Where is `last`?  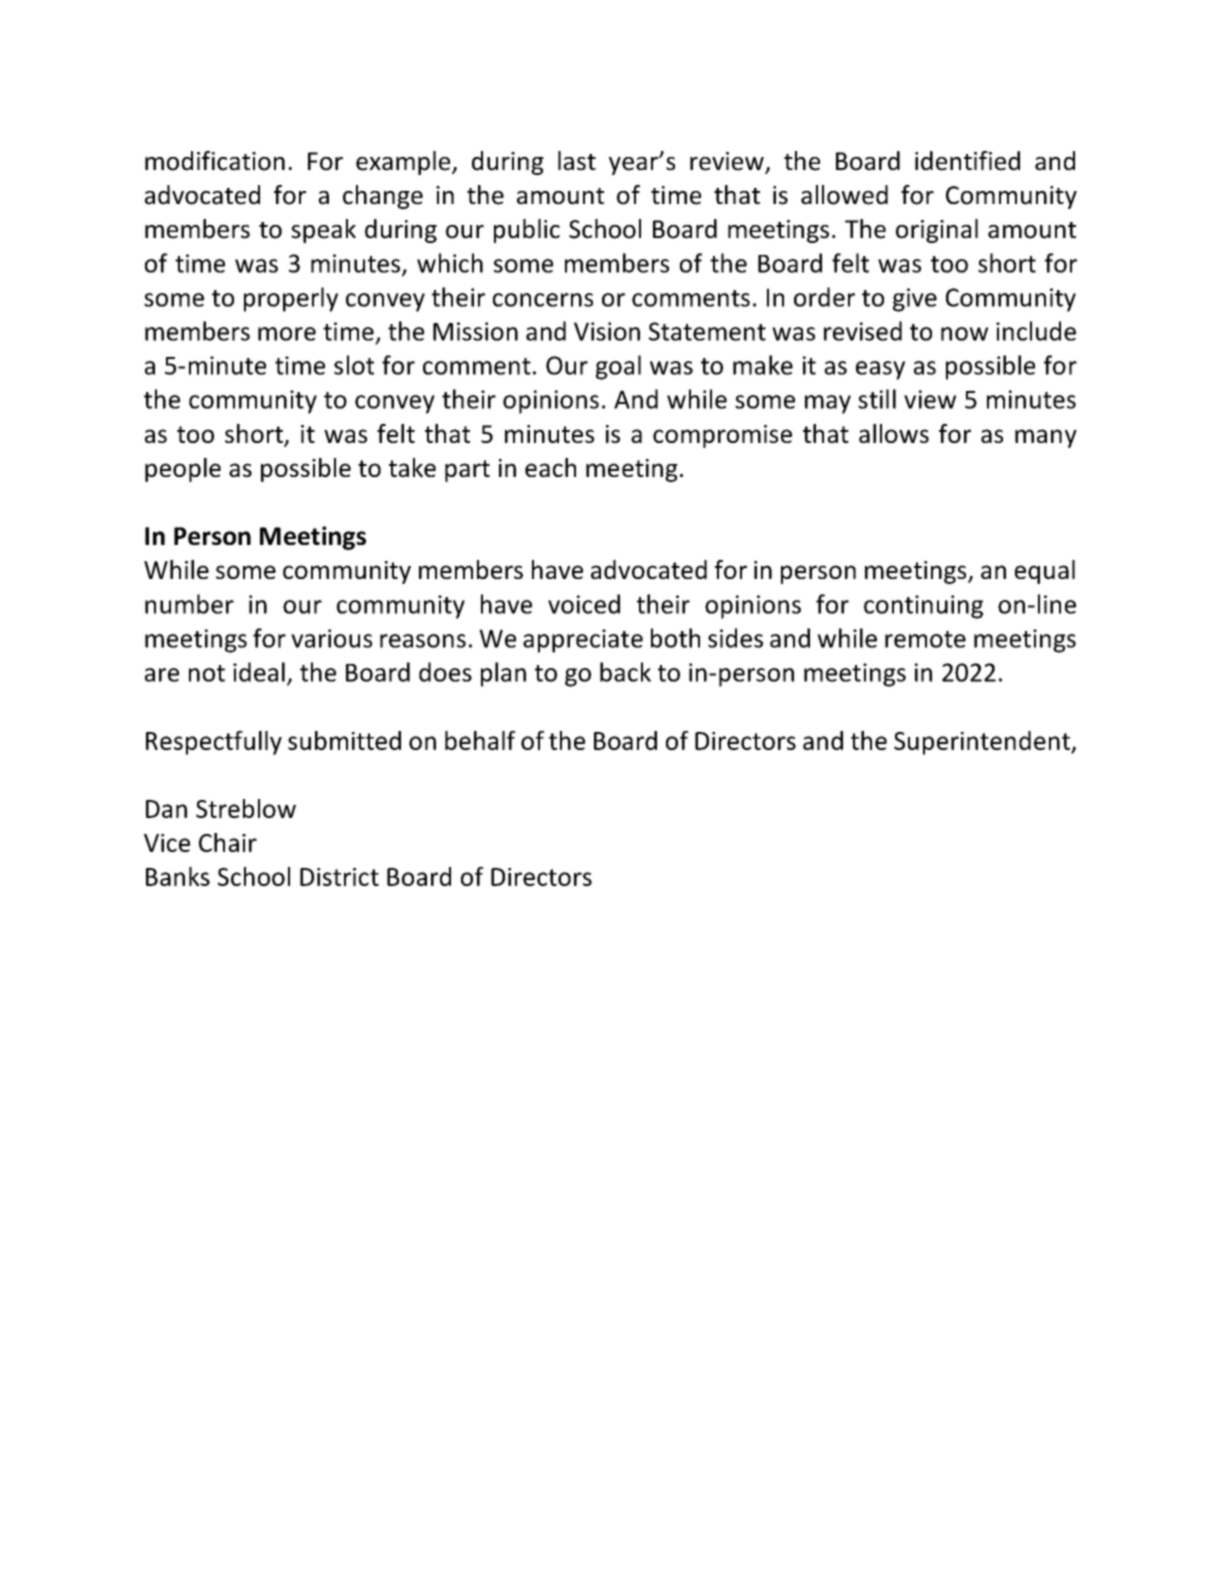 last is located at coordinates (577, 161).
